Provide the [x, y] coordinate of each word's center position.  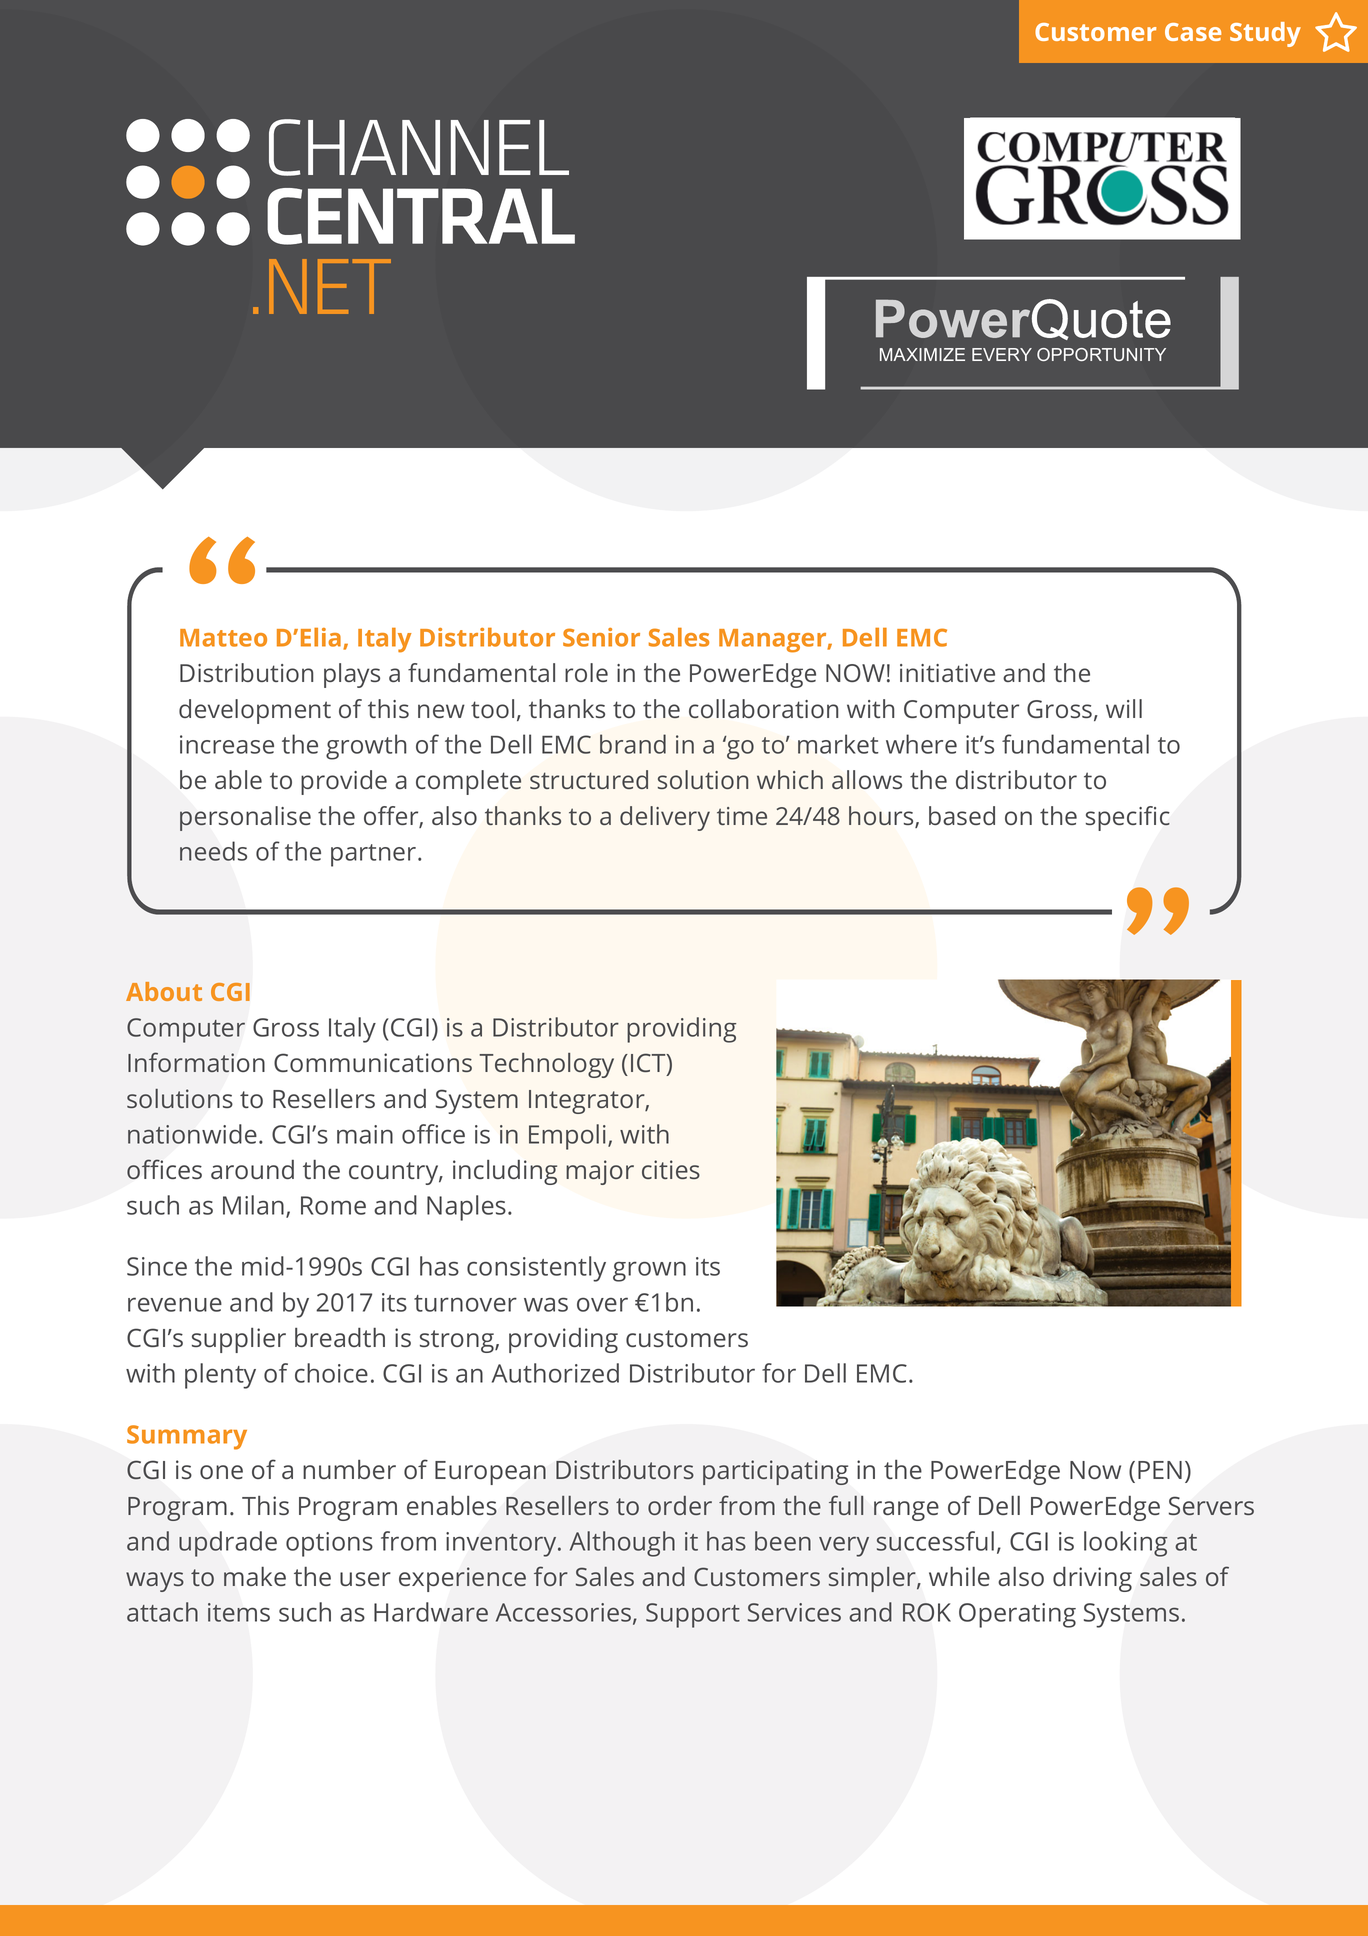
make [255, 1576]
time [742, 816]
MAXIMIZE [922, 354]
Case [1193, 32]
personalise [245, 818]
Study [1265, 34]
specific [1128, 818]
